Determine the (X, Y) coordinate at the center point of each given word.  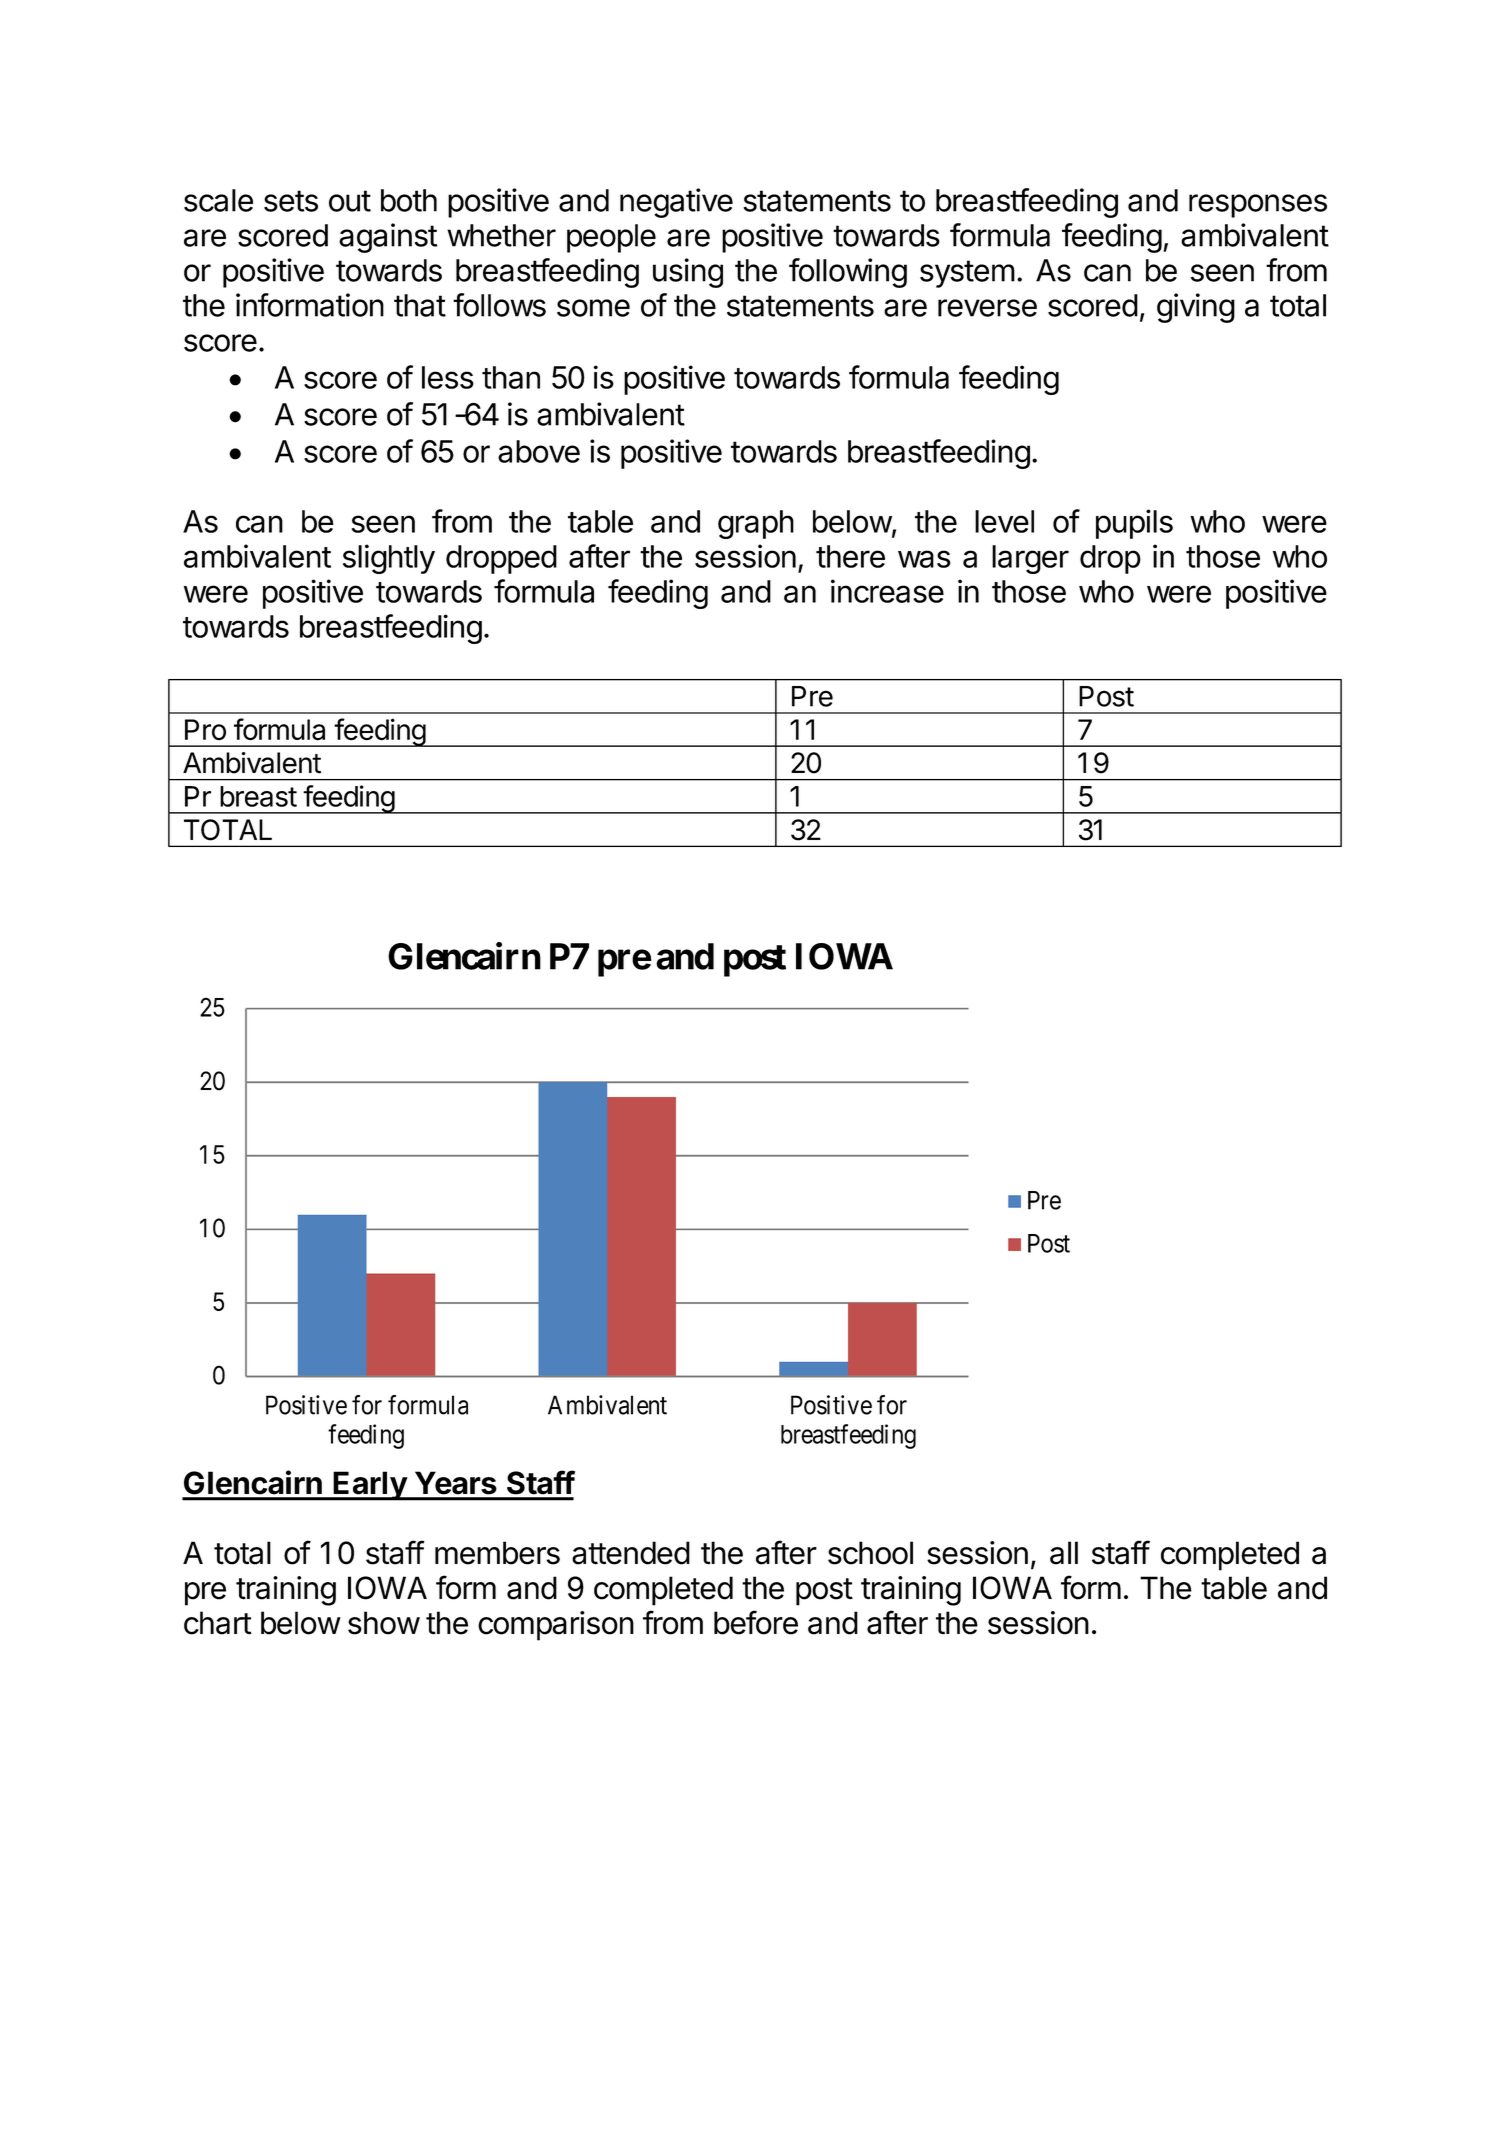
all (1064, 1553)
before (756, 1622)
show (384, 1623)
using (688, 273)
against (388, 238)
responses (1258, 206)
